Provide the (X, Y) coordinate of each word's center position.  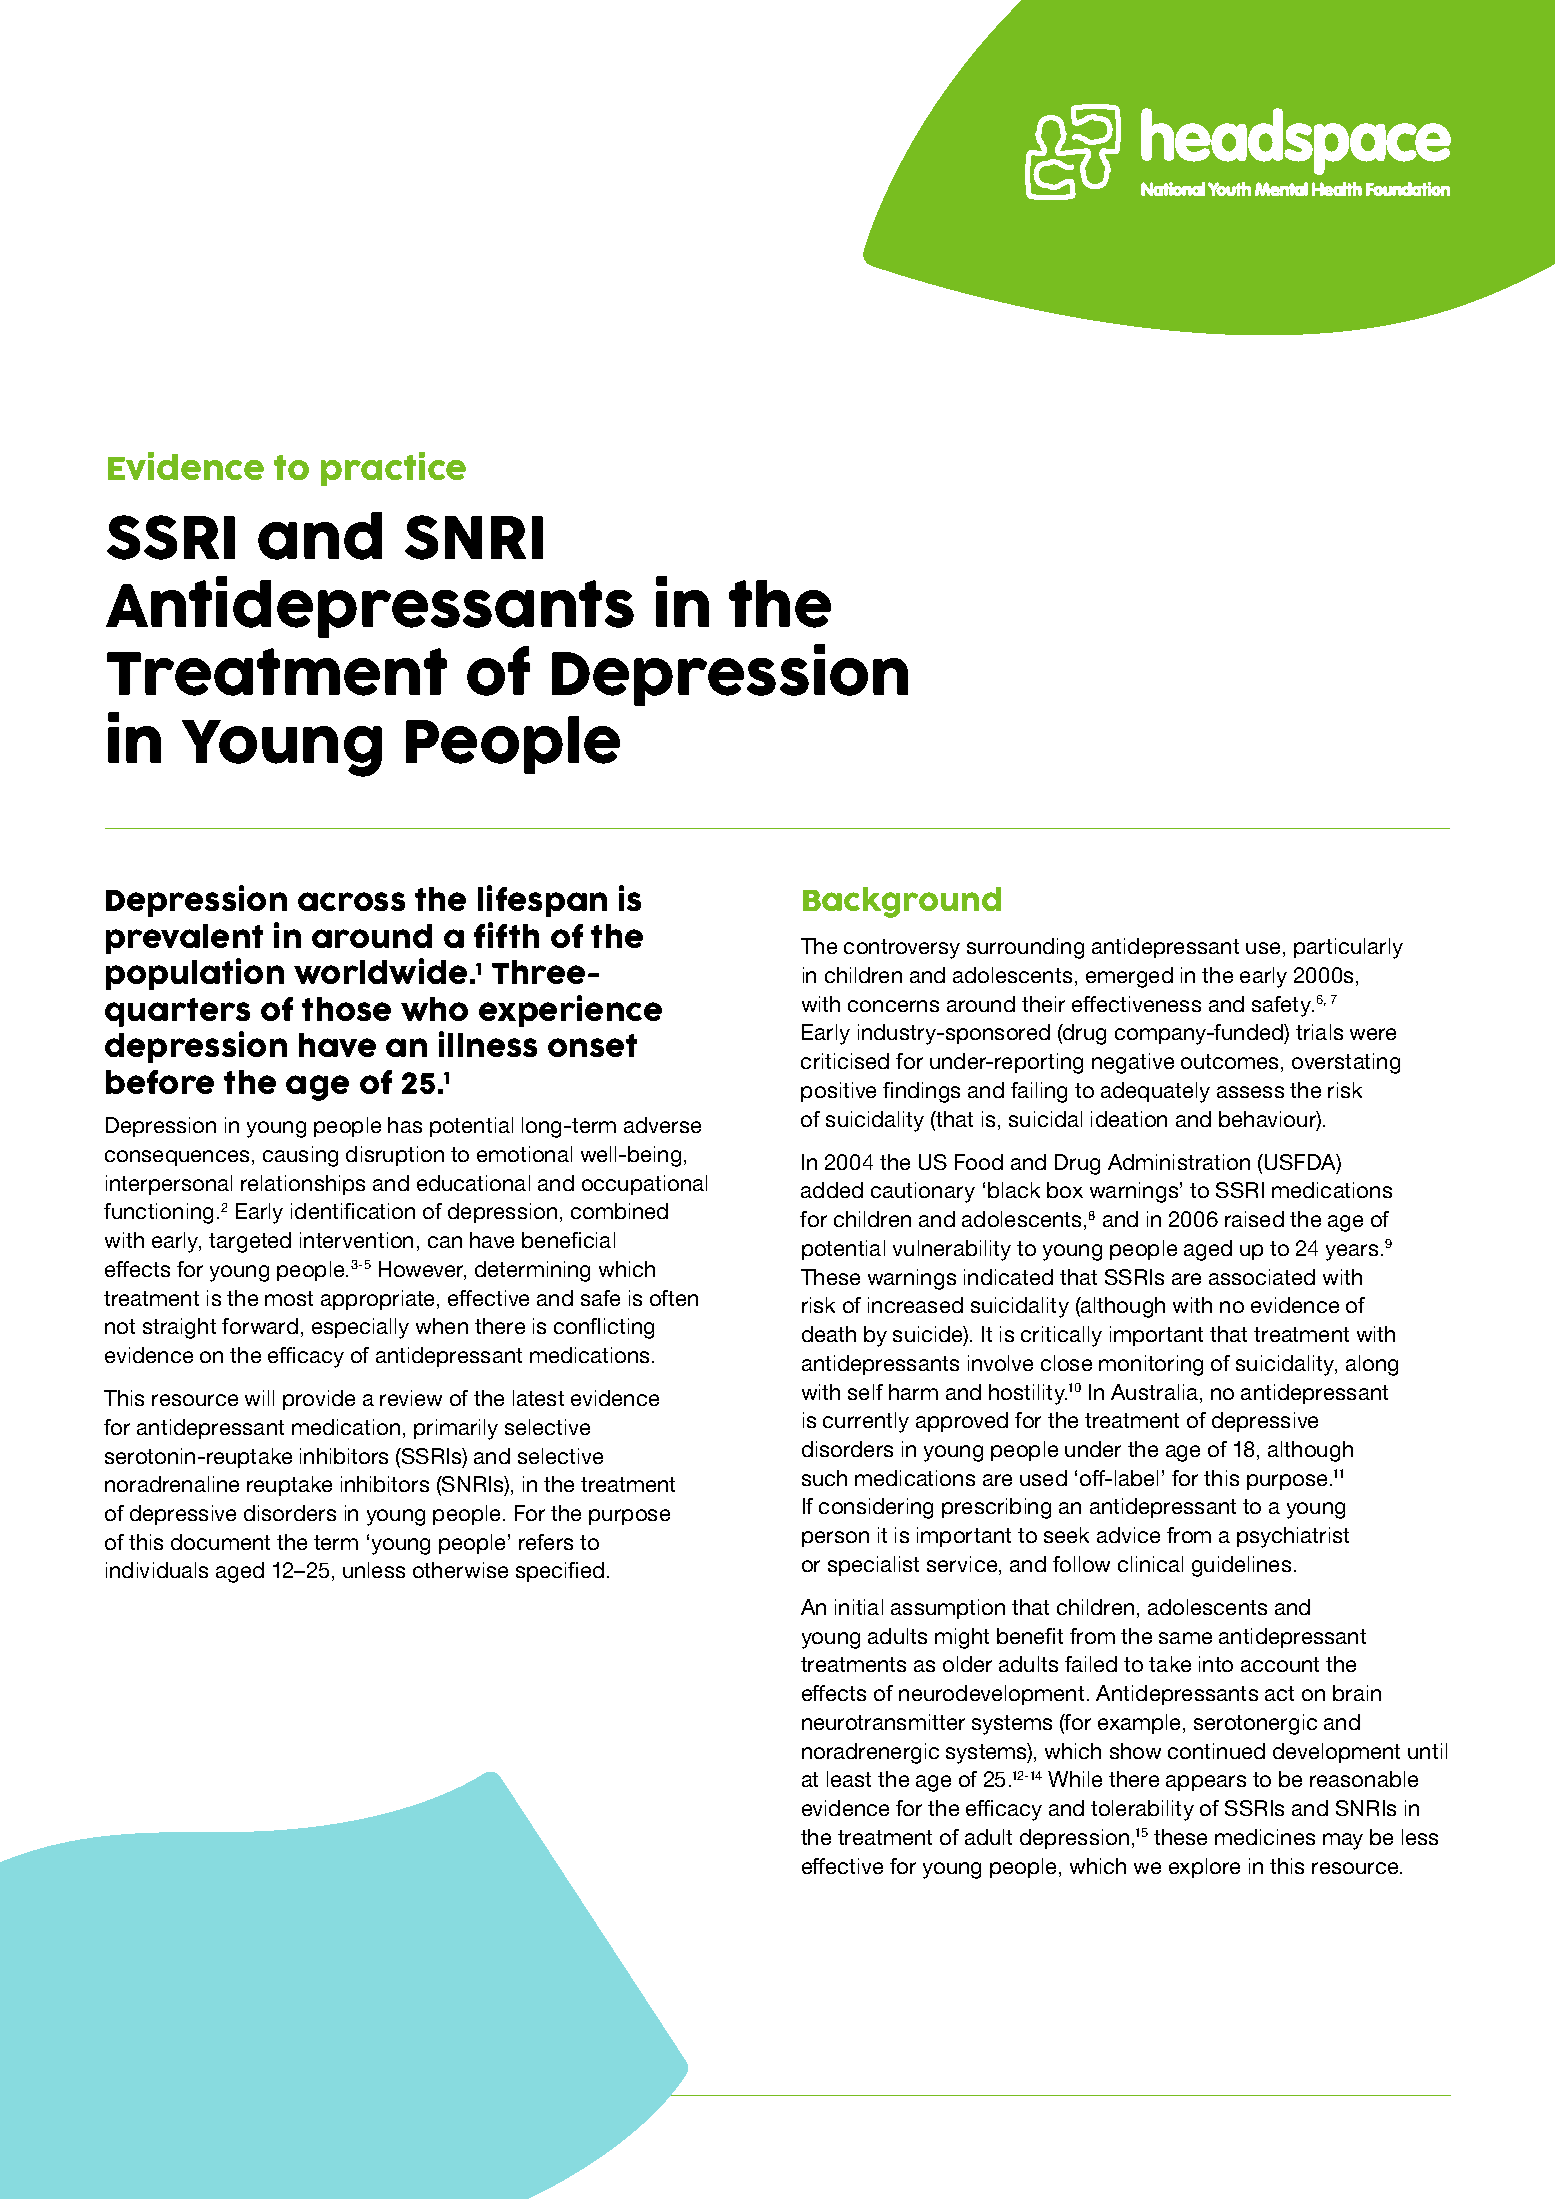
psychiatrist (1293, 1537)
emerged (1129, 977)
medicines (1265, 1837)
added (832, 1190)
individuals (157, 1570)
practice (393, 469)
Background (902, 902)
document (220, 1542)
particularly (1348, 948)
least (849, 1779)
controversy (902, 949)
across (351, 901)
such (824, 1478)
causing (300, 1156)
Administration (1179, 1162)
